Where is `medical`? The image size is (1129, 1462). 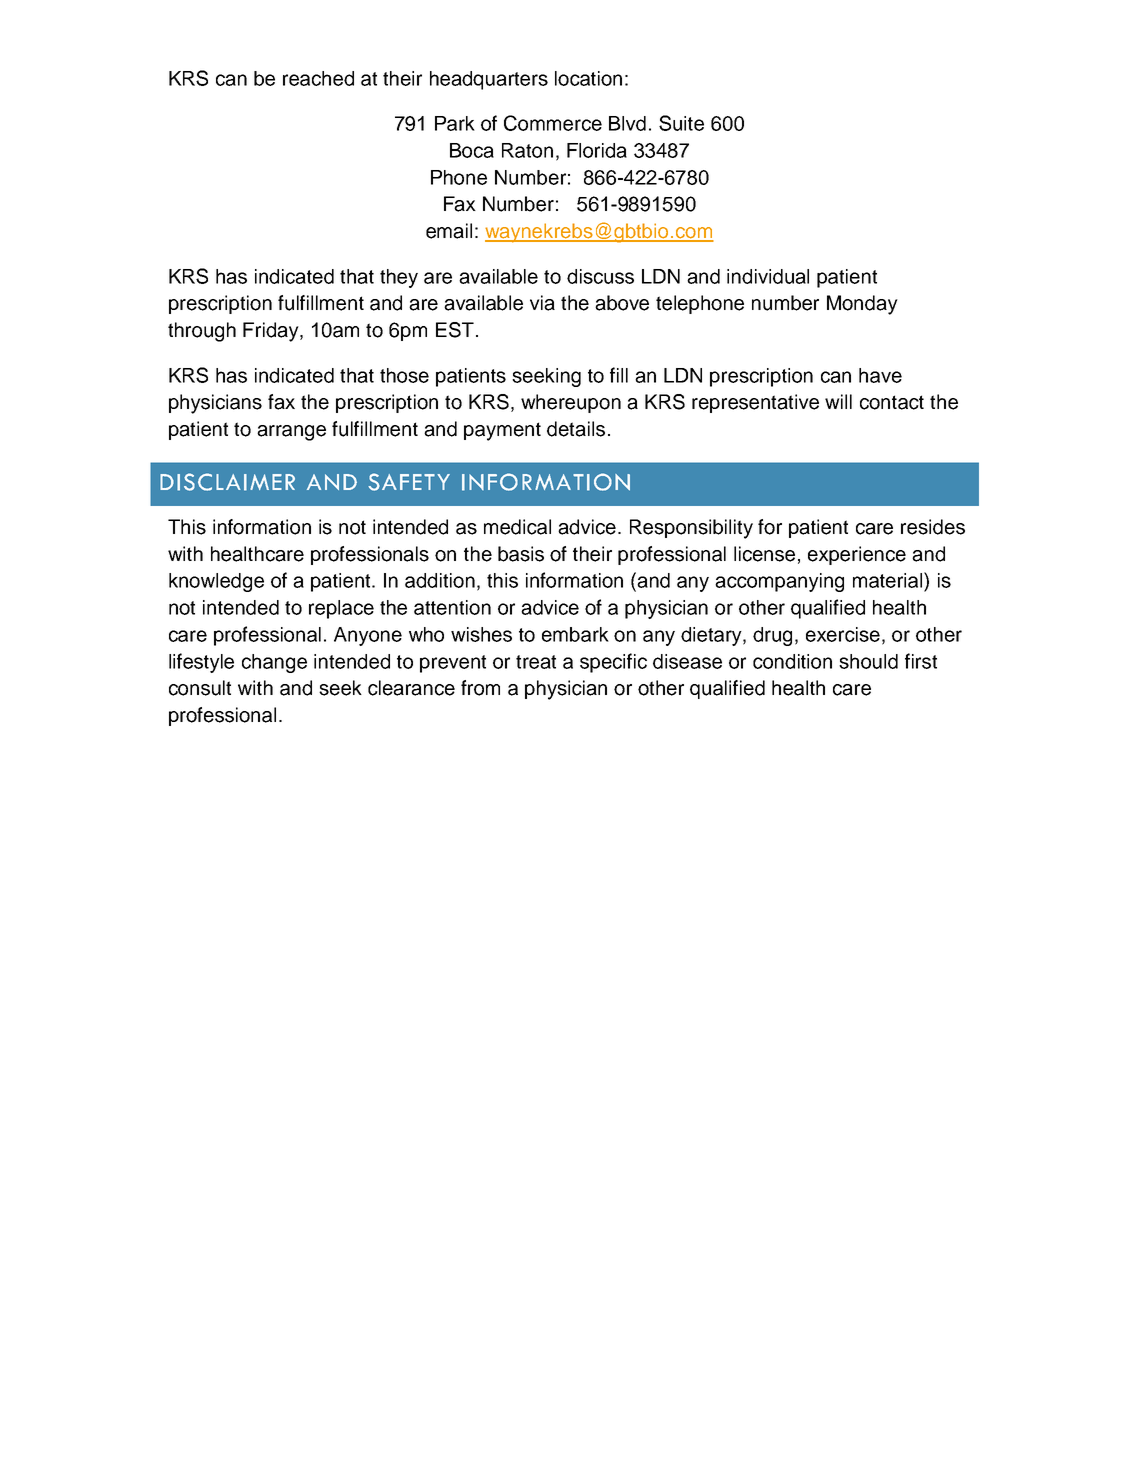
medical is located at coordinates (517, 527).
